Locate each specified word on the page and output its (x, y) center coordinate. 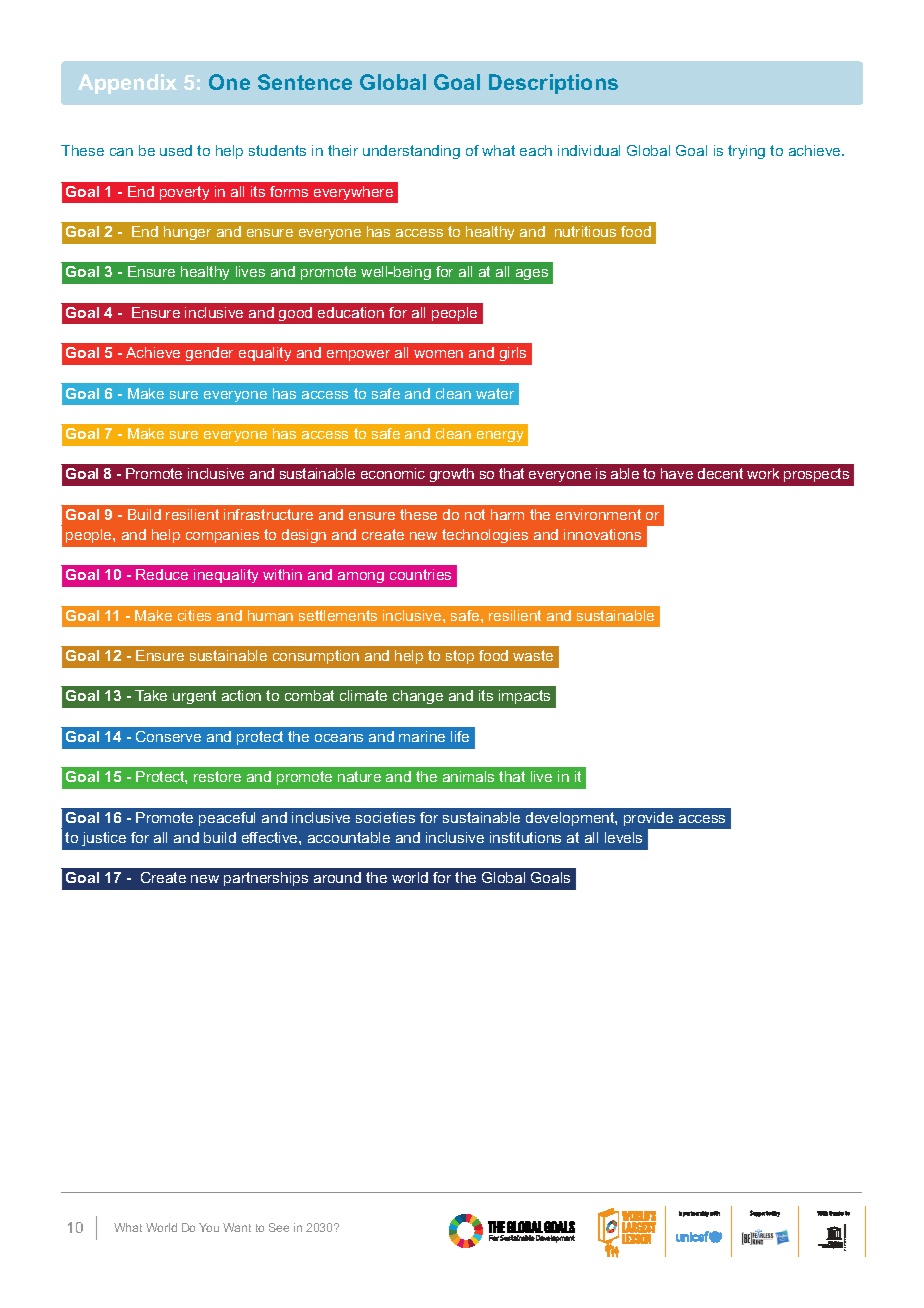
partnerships (266, 879)
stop (460, 657)
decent (720, 473)
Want (237, 1227)
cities (194, 615)
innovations (602, 534)
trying (746, 152)
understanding (411, 152)
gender (209, 354)
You (209, 1227)
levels (623, 837)
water (495, 393)
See (279, 1227)
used (176, 150)
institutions (525, 837)
